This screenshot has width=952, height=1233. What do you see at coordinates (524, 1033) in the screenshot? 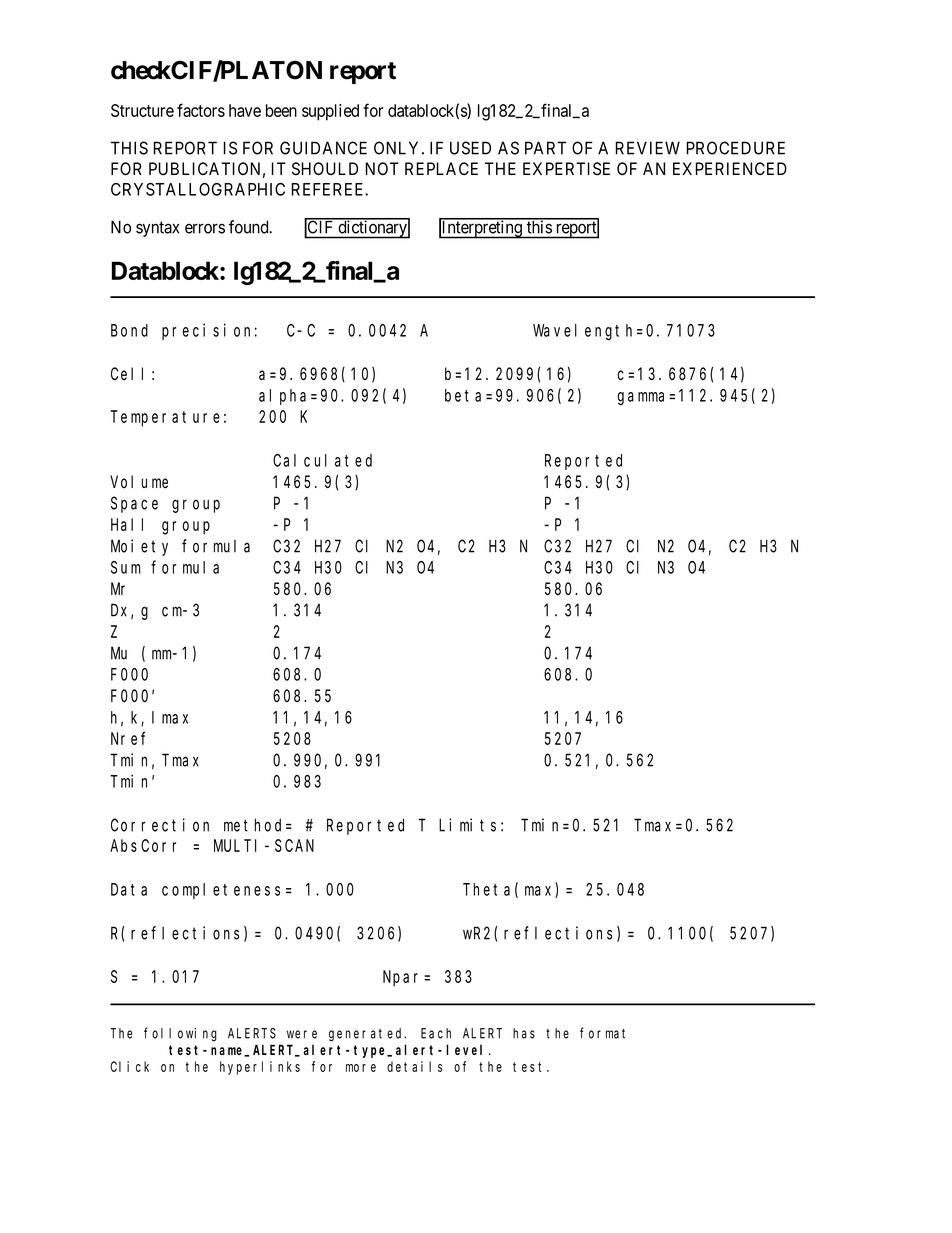
I see `has` at bounding box center [524, 1033].
